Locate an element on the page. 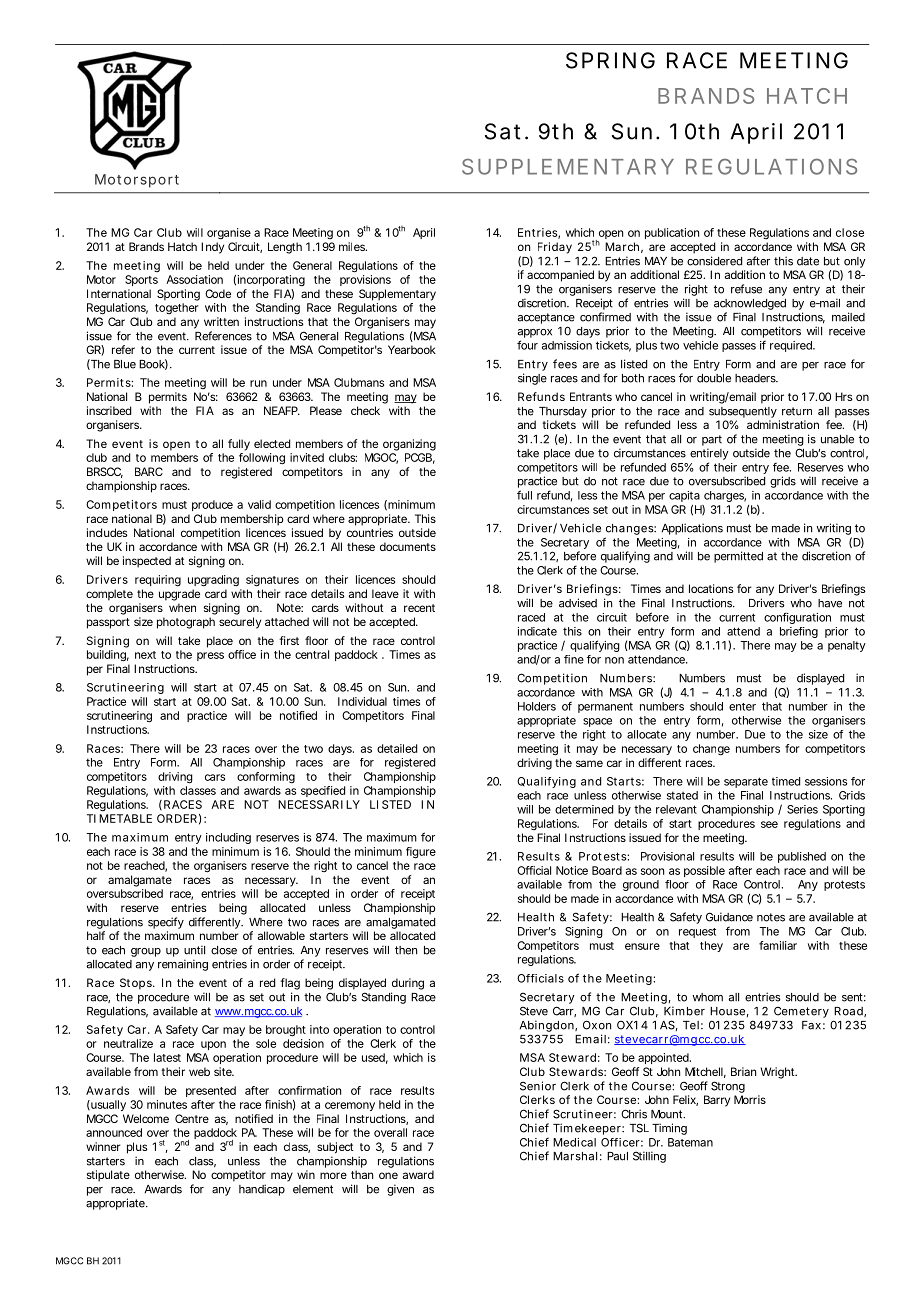 This document has width=924, height=1308. upgrading is located at coordinates (213, 580).
